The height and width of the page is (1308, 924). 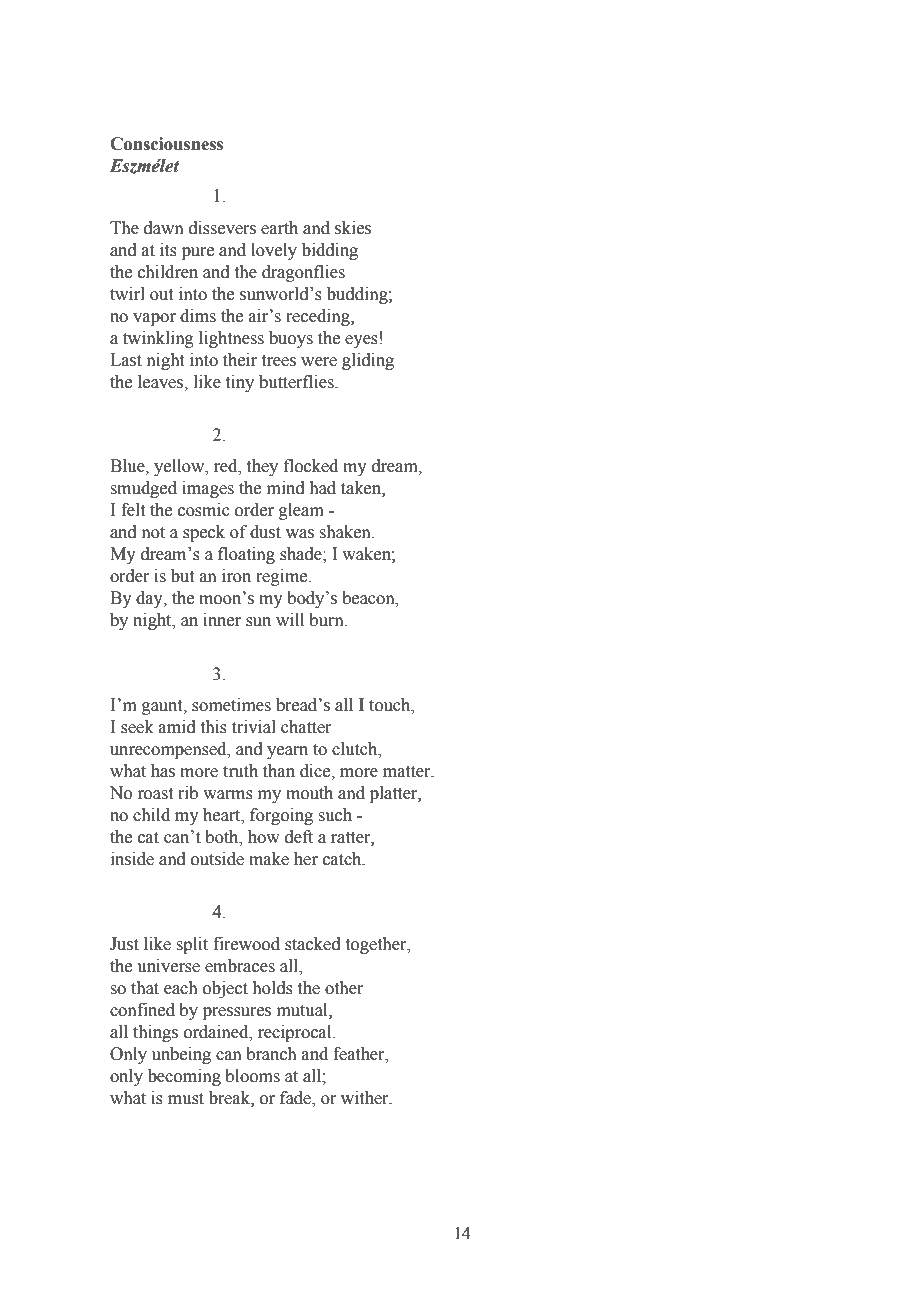 I want to click on will, so click(x=290, y=619).
